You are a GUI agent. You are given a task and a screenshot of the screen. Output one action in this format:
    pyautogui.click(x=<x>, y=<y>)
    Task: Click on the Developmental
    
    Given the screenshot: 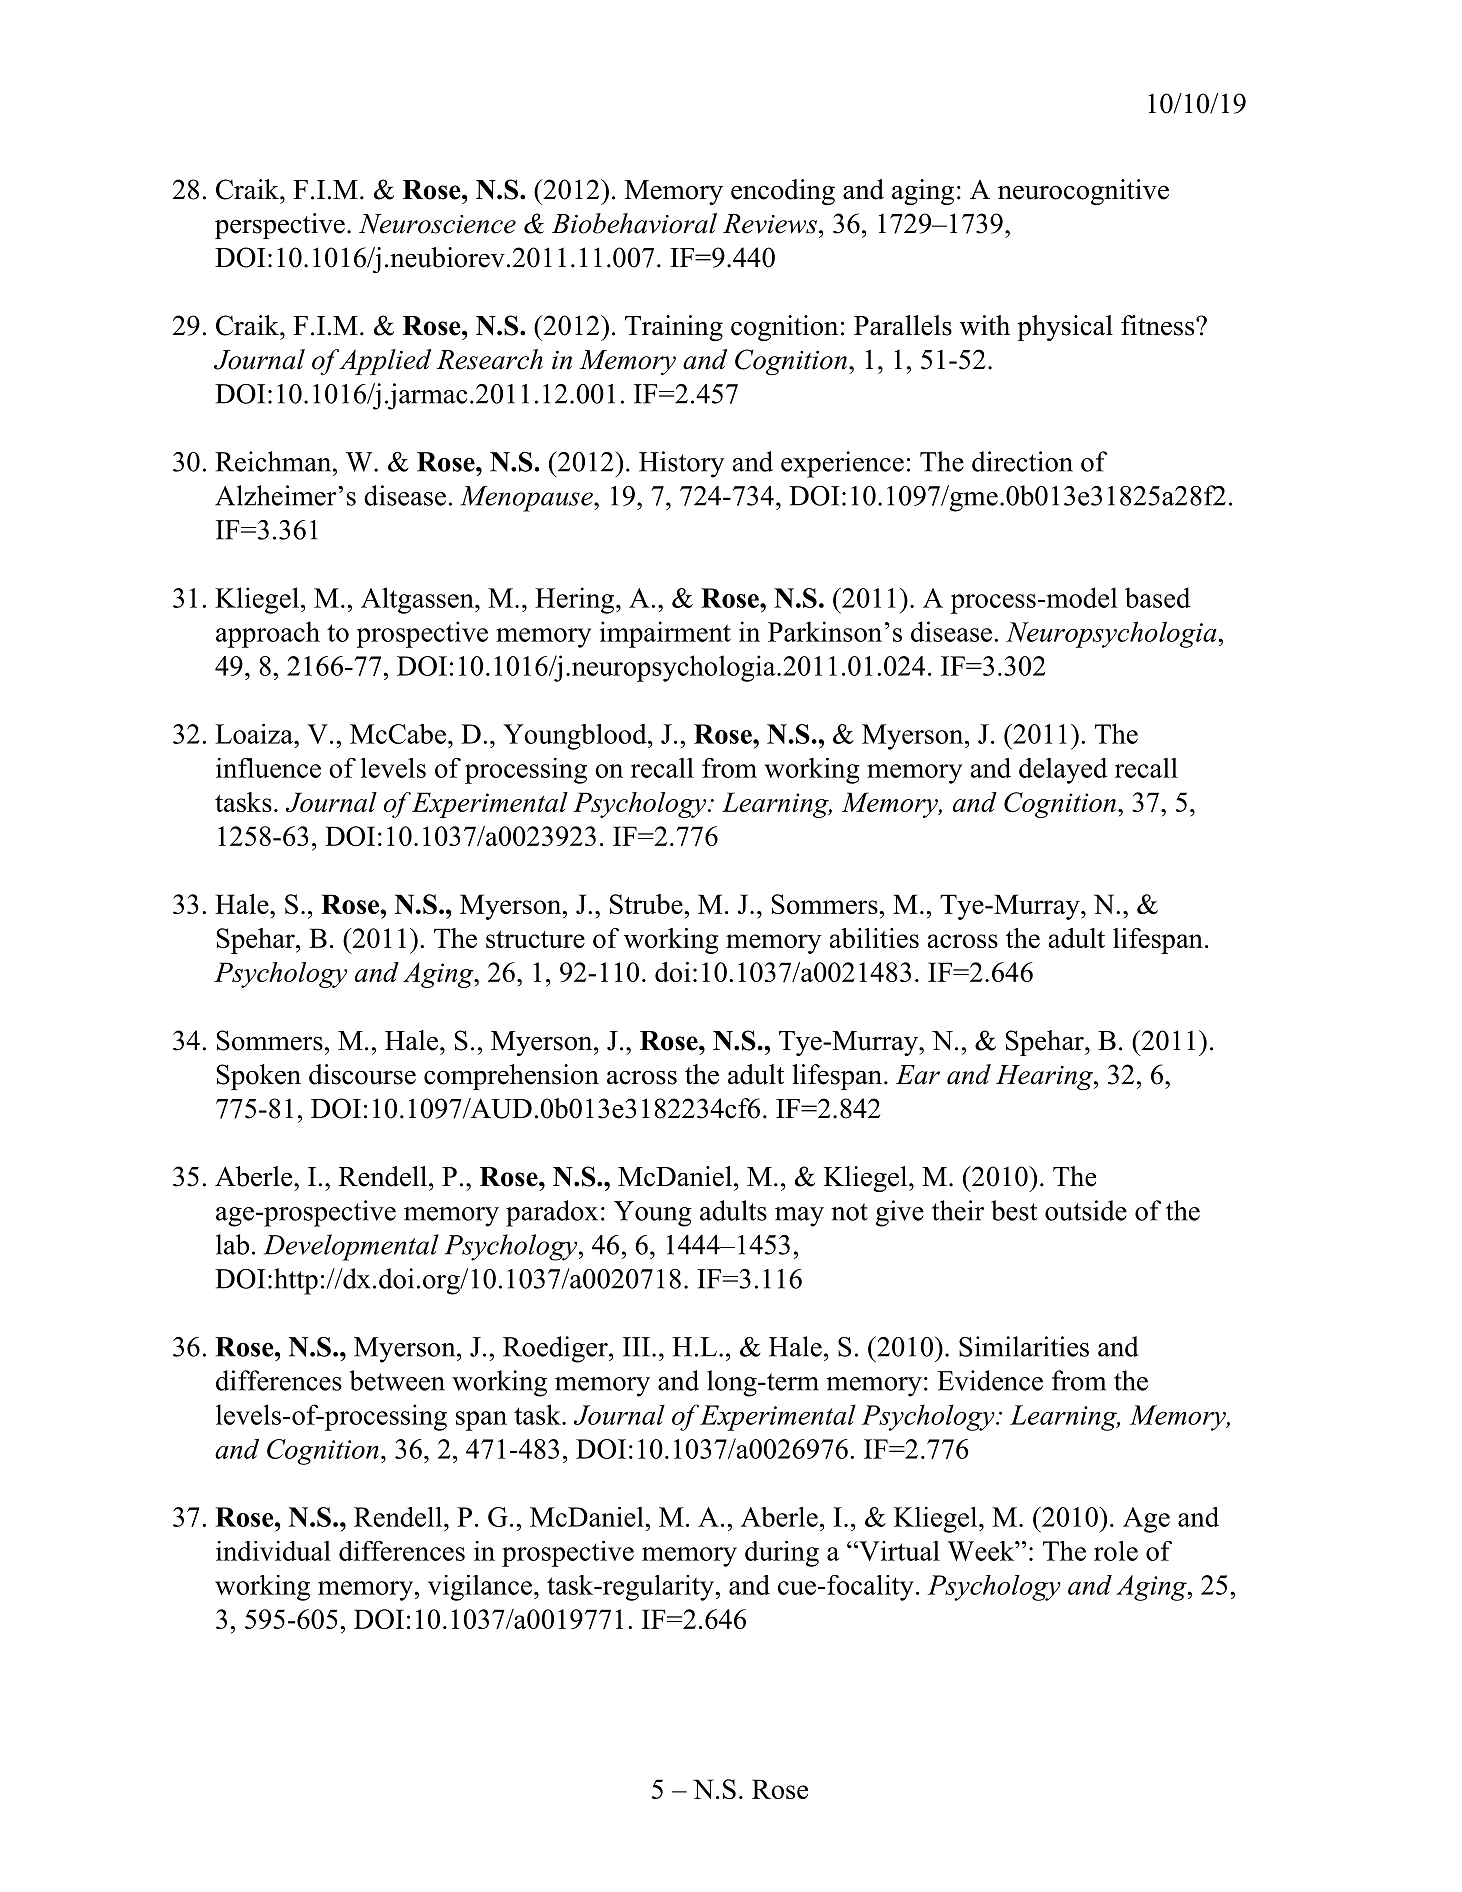 What is the action you would take?
    pyautogui.click(x=351, y=1247)
